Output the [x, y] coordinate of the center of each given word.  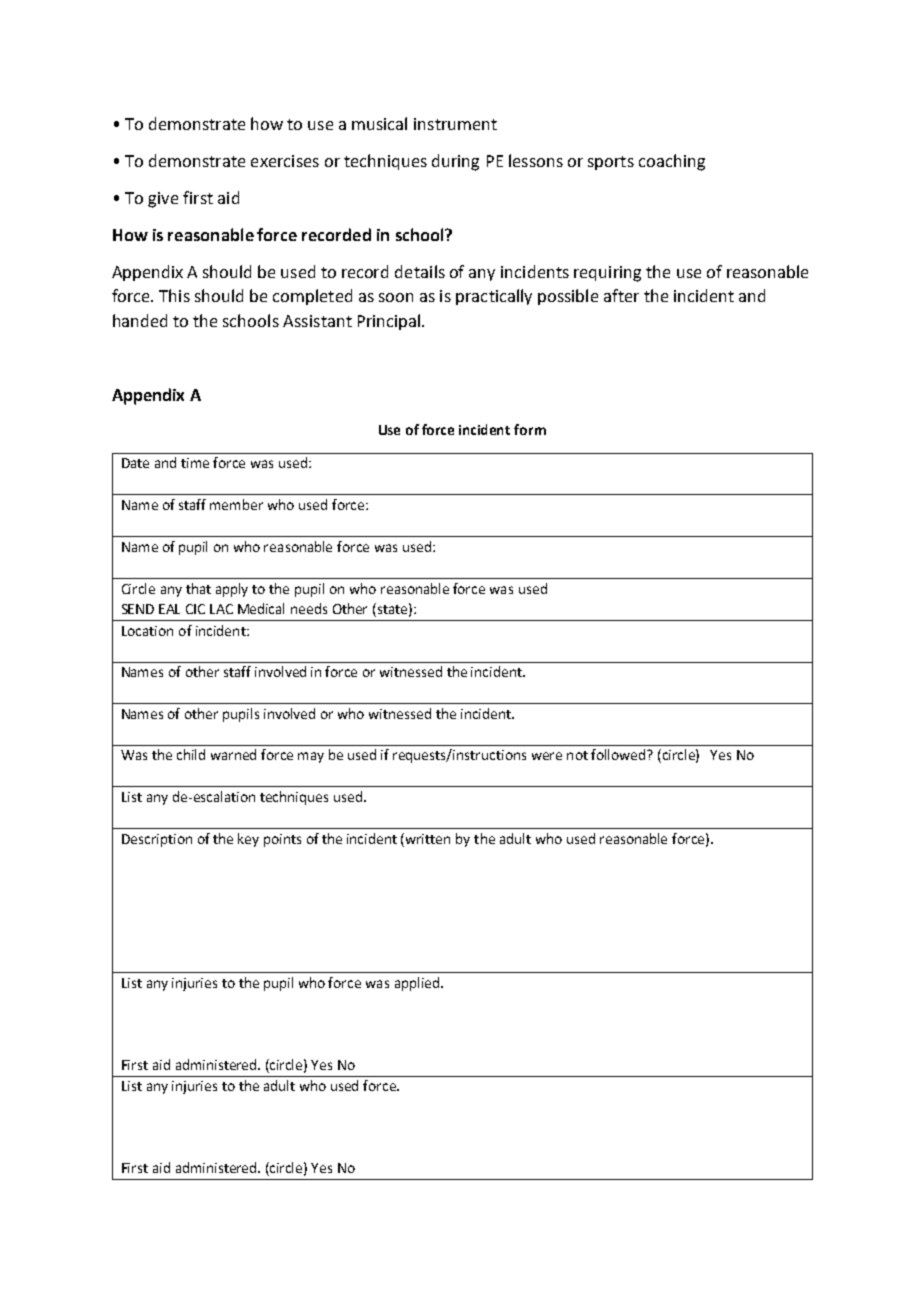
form [530, 429]
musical [379, 123]
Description [157, 840]
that [198, 588]
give [163, 200]
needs [309, 608]
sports [611, 163]
